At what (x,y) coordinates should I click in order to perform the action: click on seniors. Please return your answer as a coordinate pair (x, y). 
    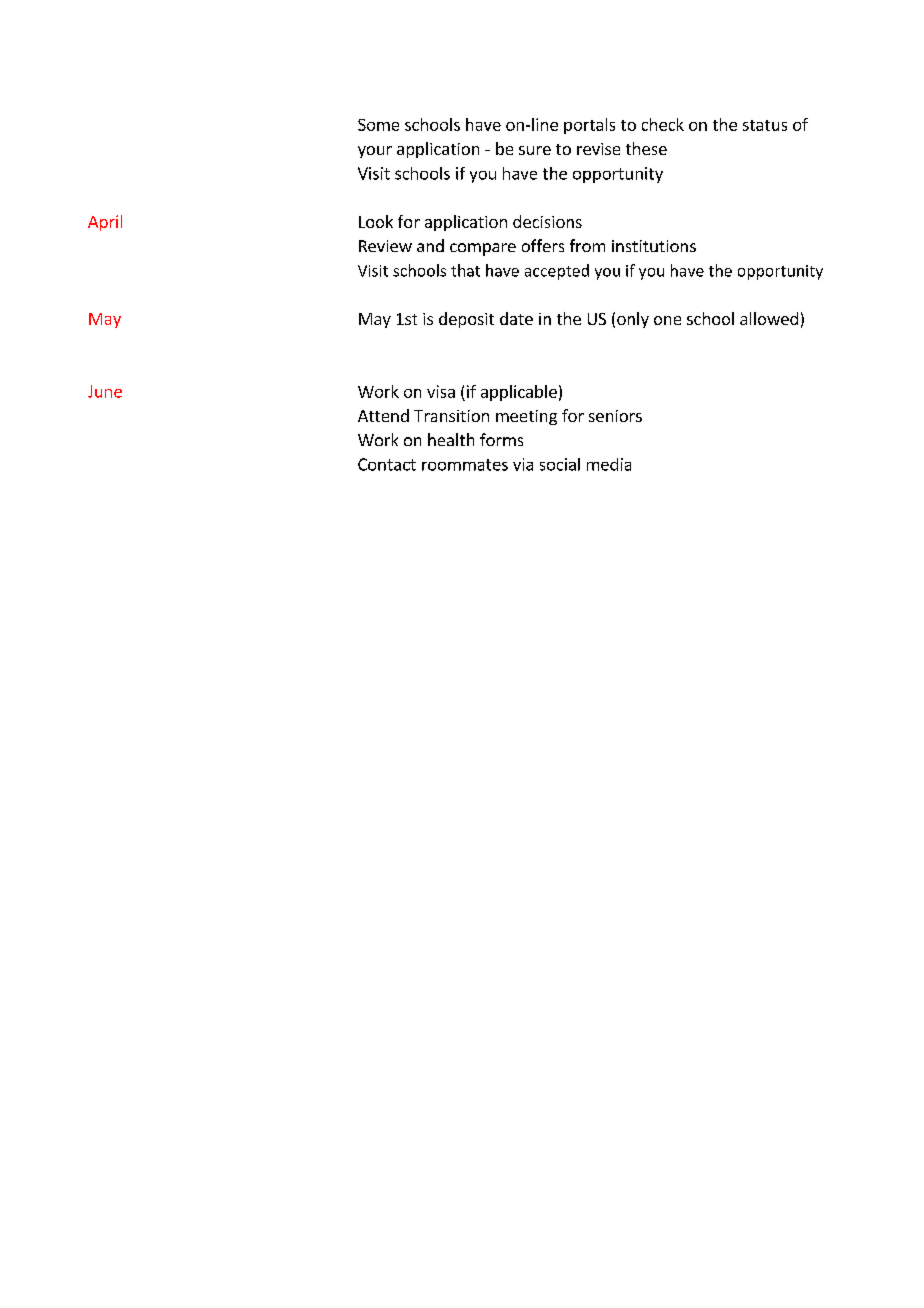
    Looking at the image, I should click on (615, 416).
